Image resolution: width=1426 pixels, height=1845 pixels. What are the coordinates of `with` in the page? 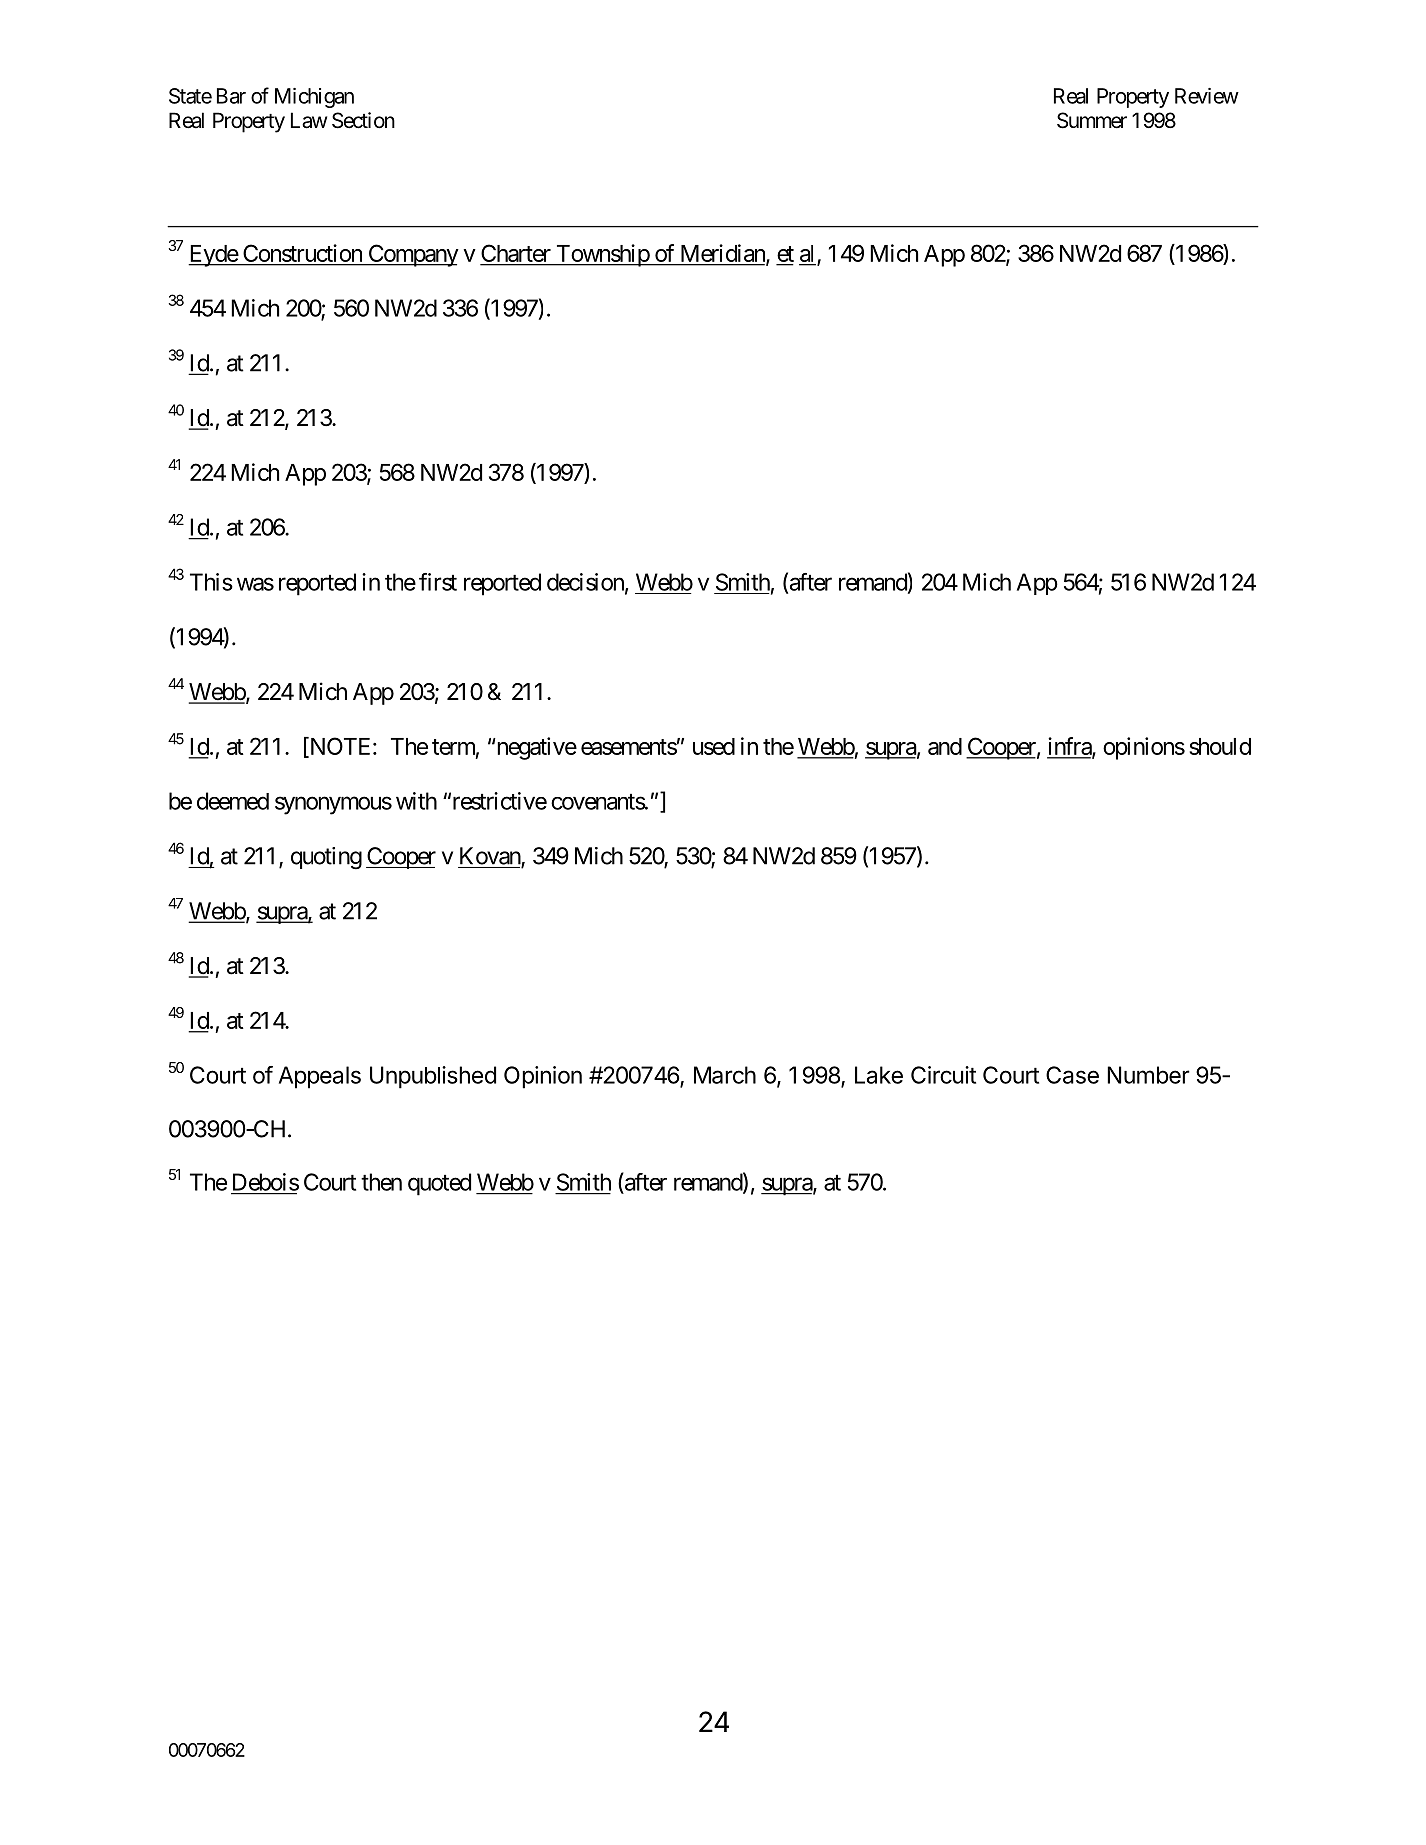 It's located at (416, 801).
